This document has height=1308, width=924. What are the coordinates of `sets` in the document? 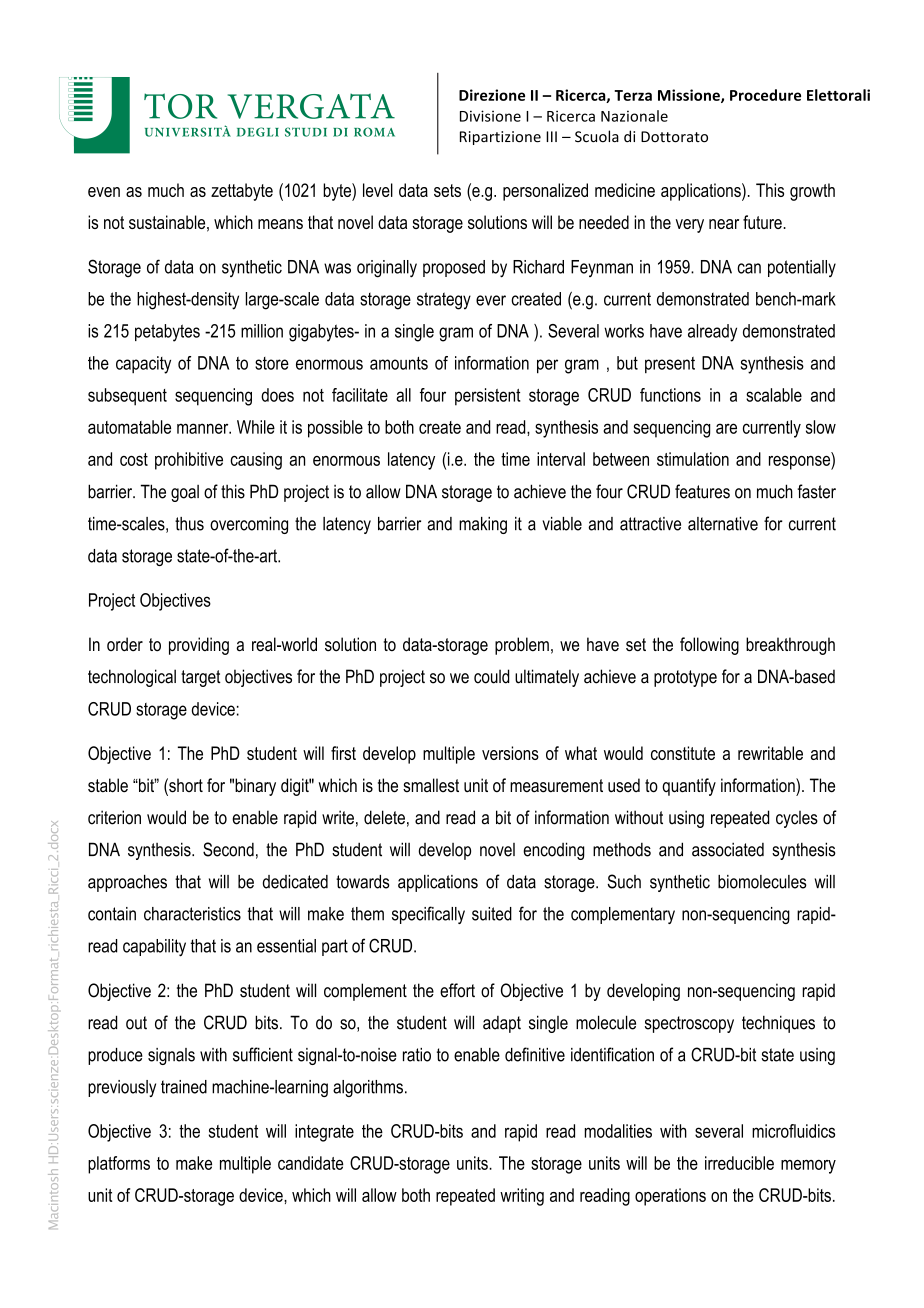 It's located at (447, 190).
